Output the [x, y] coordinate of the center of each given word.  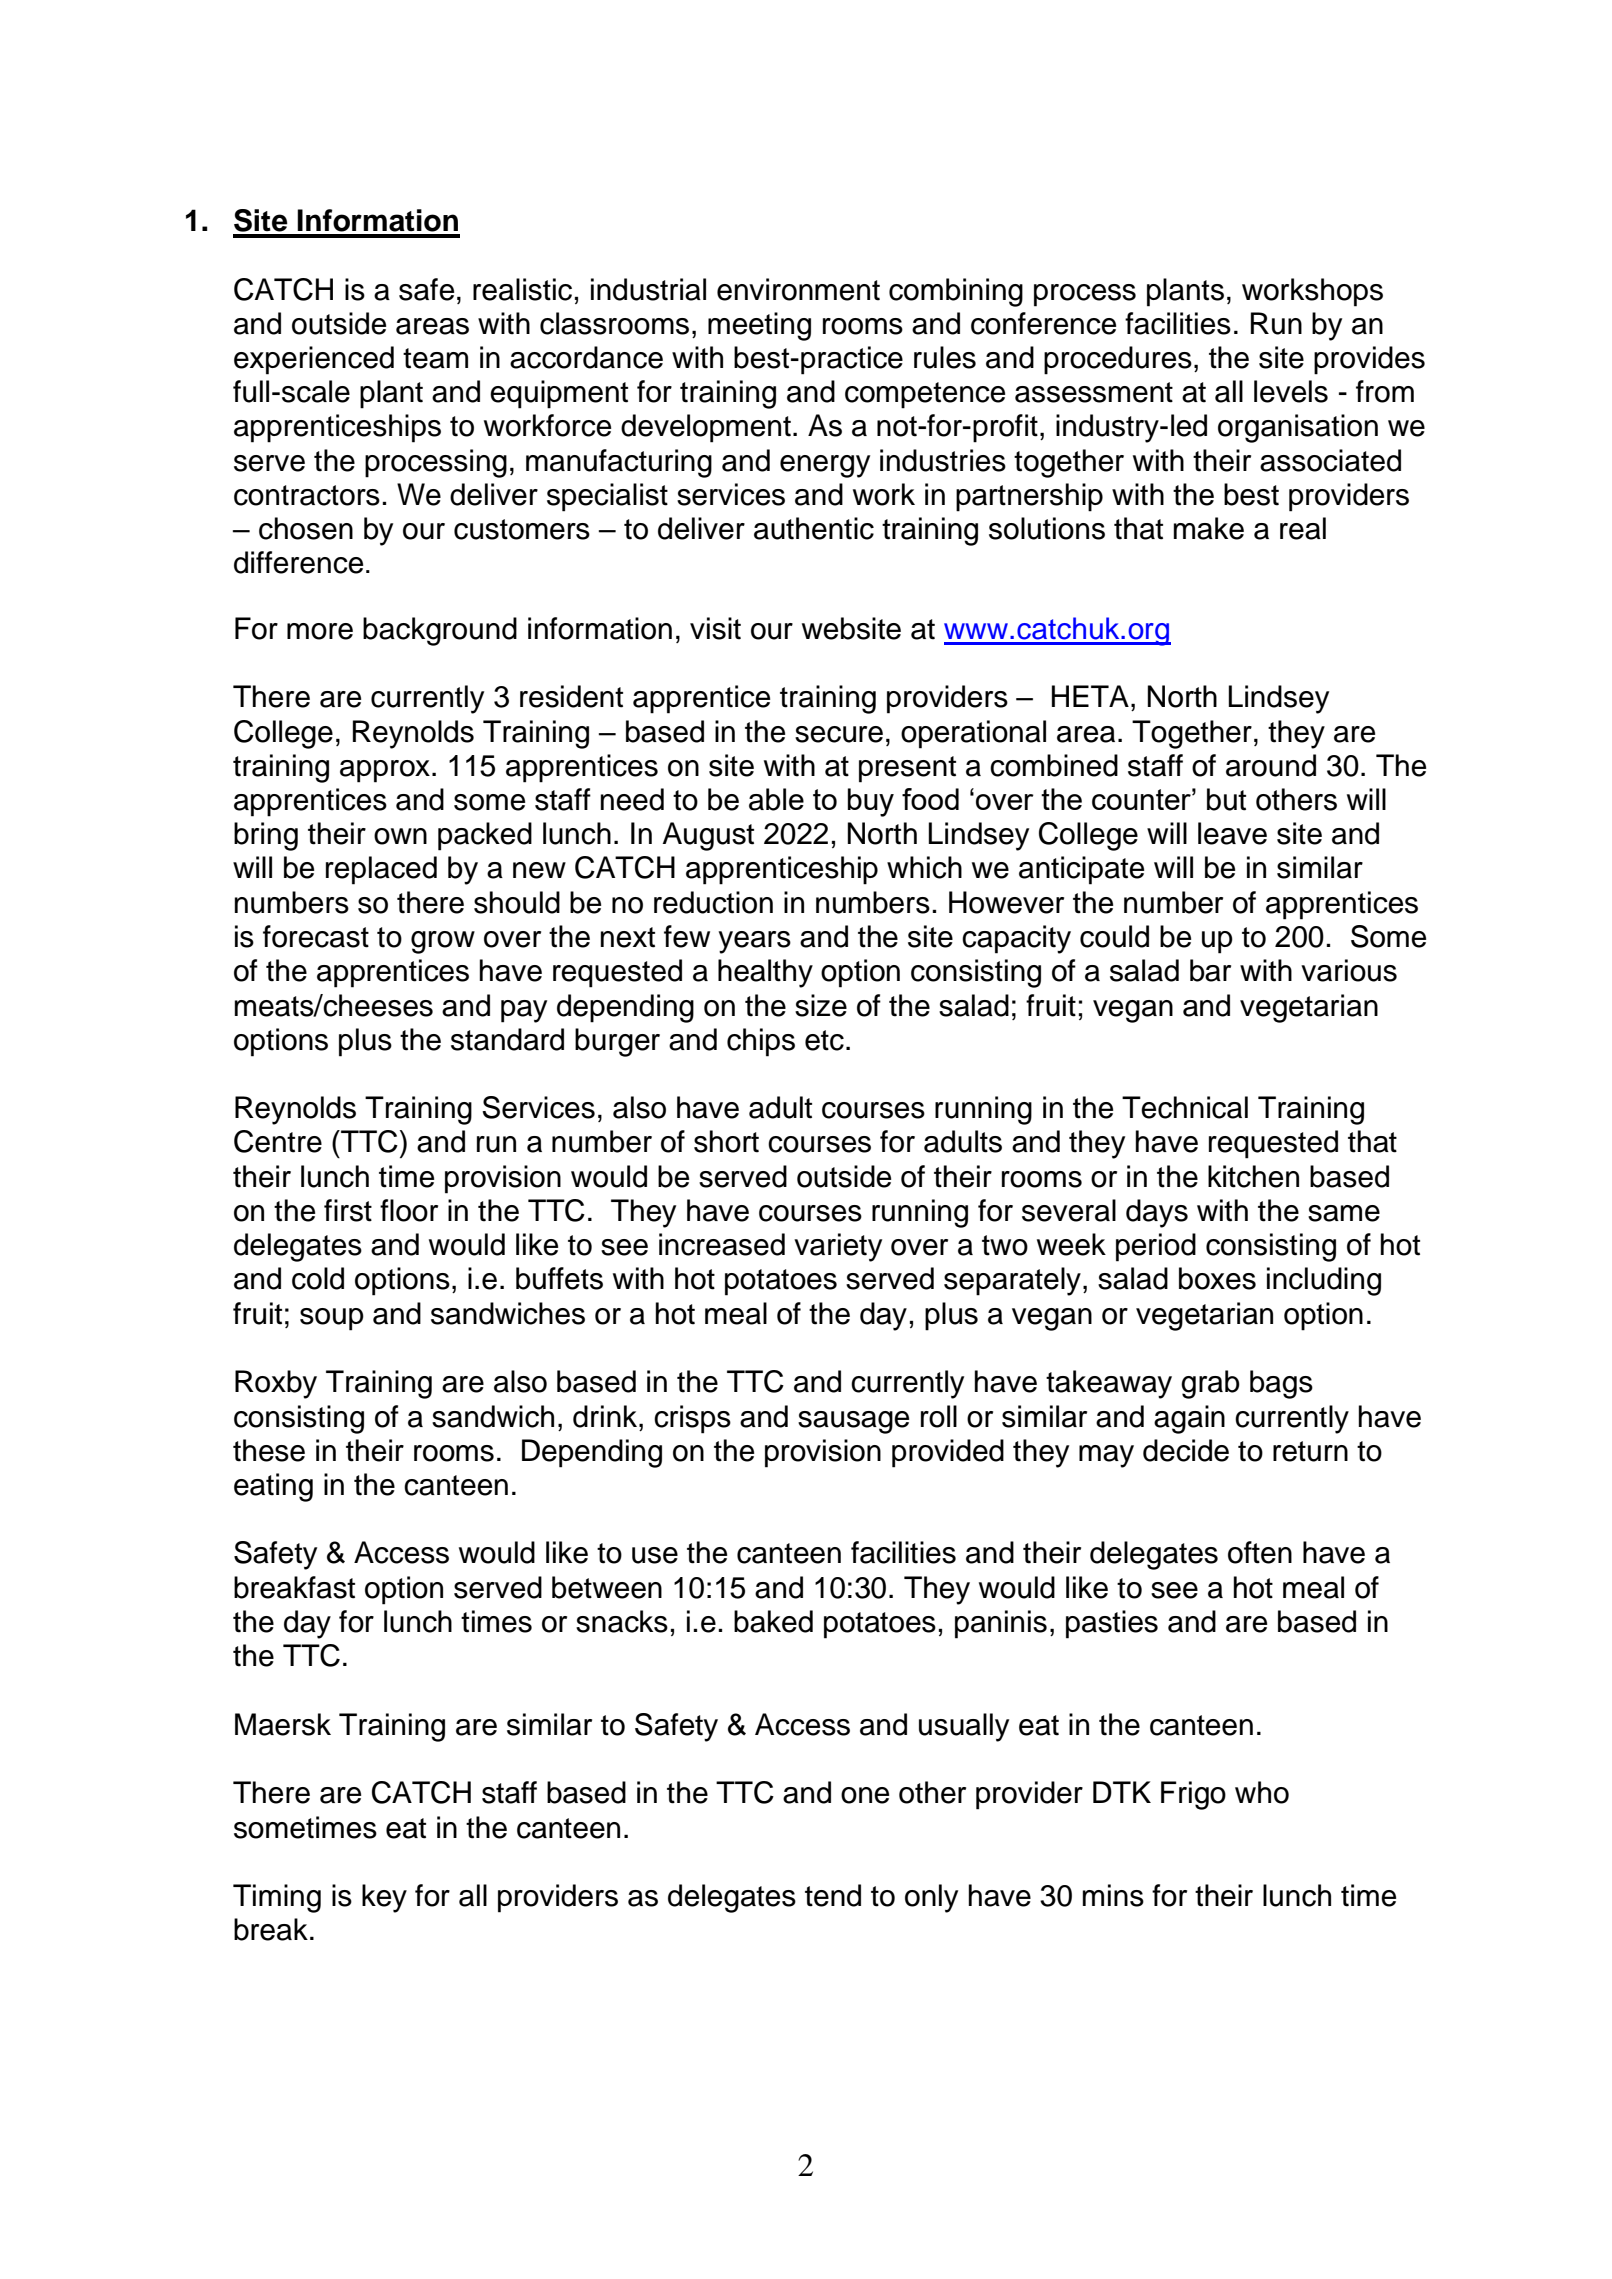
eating [273, 1487]
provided [948, 1453]
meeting [759, 326]
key [384, 1898]
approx [385, 771]
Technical [1185, 1107]
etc [824, 1040]
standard [507, 1039]
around [1271, 765]
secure [839, 734]
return [1310, 1451]
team [435, 358]
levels [1291, 391]
